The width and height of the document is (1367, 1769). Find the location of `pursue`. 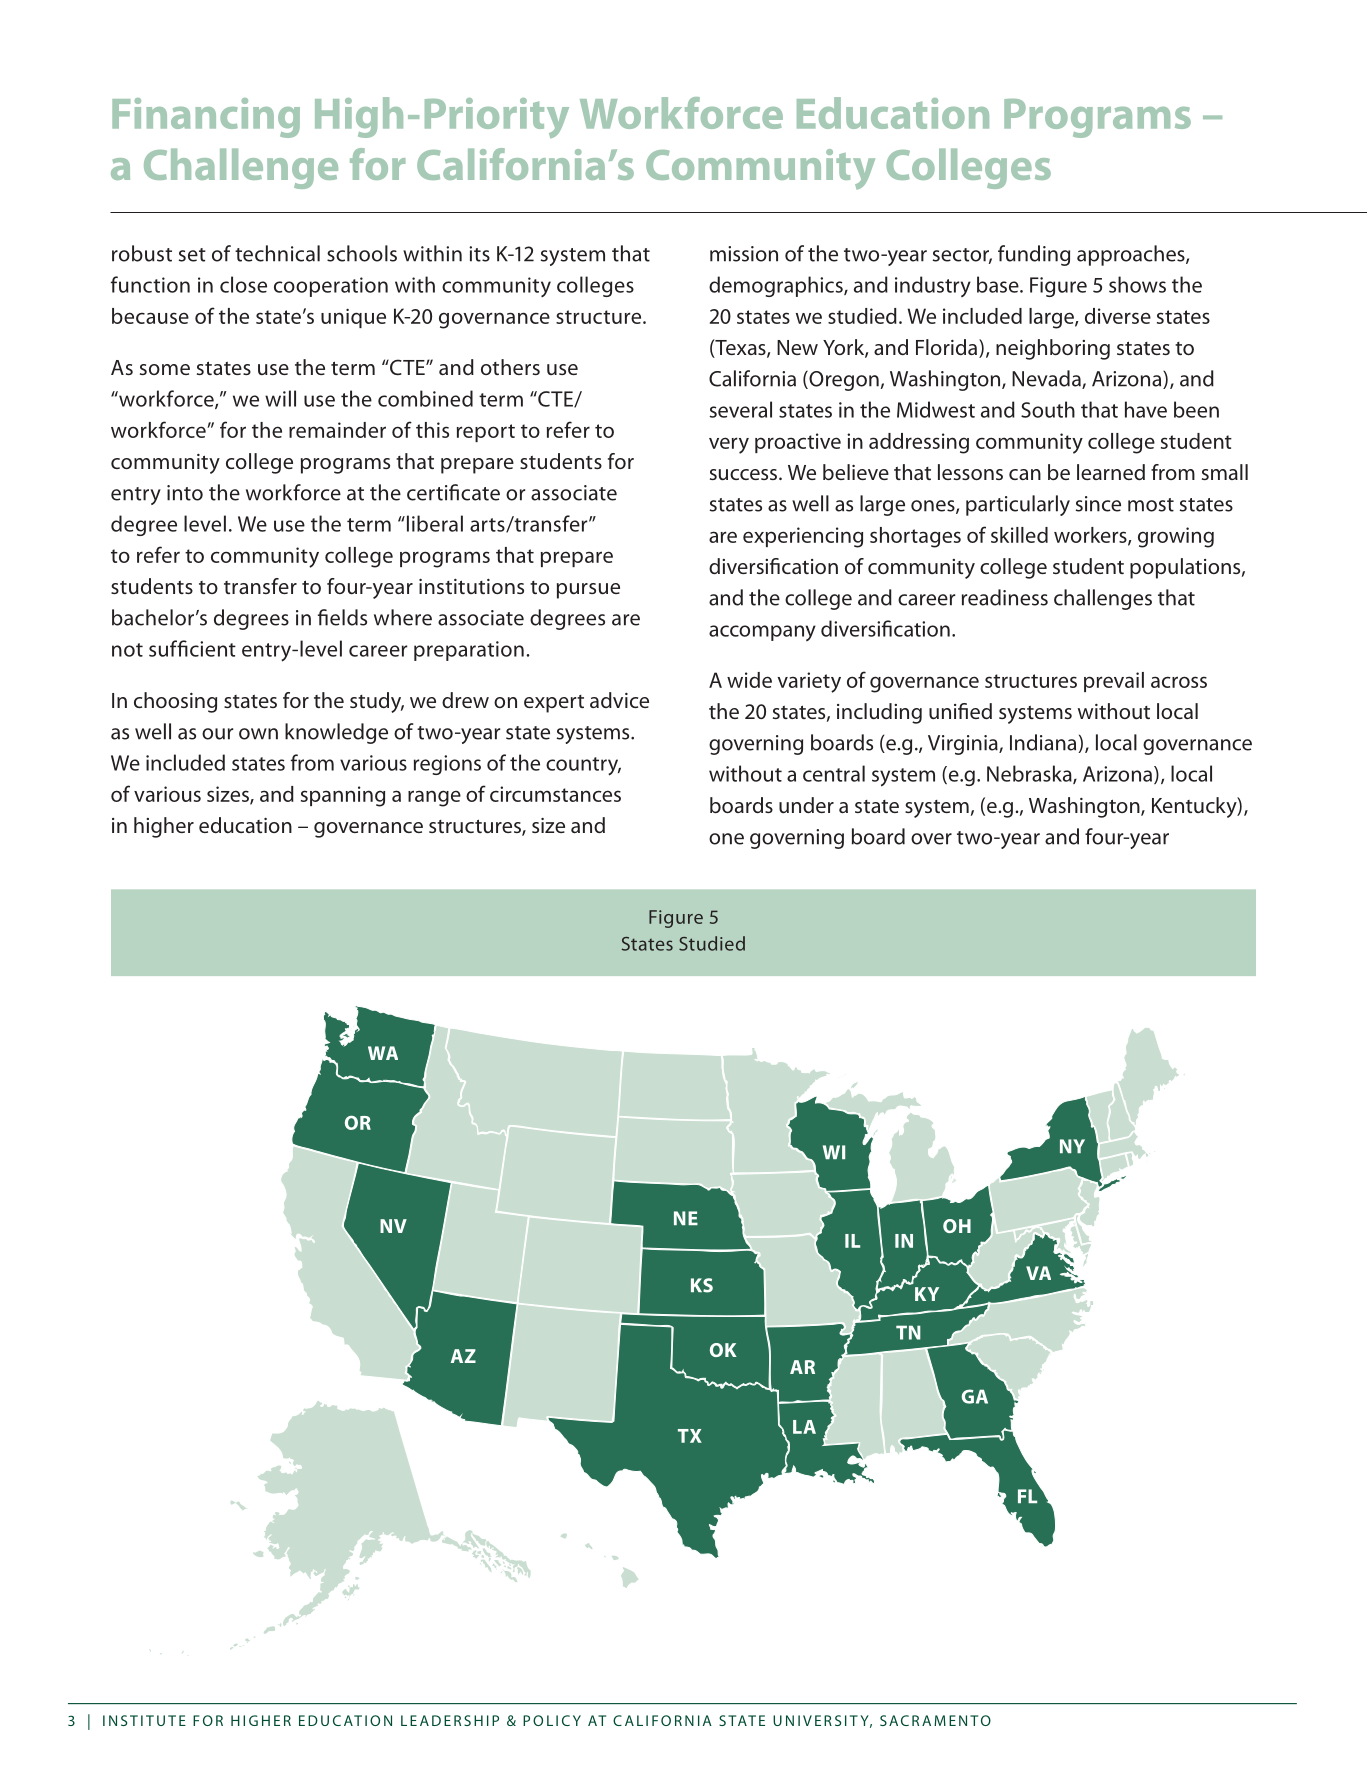

pursue is located at coordinates (588, 591).
